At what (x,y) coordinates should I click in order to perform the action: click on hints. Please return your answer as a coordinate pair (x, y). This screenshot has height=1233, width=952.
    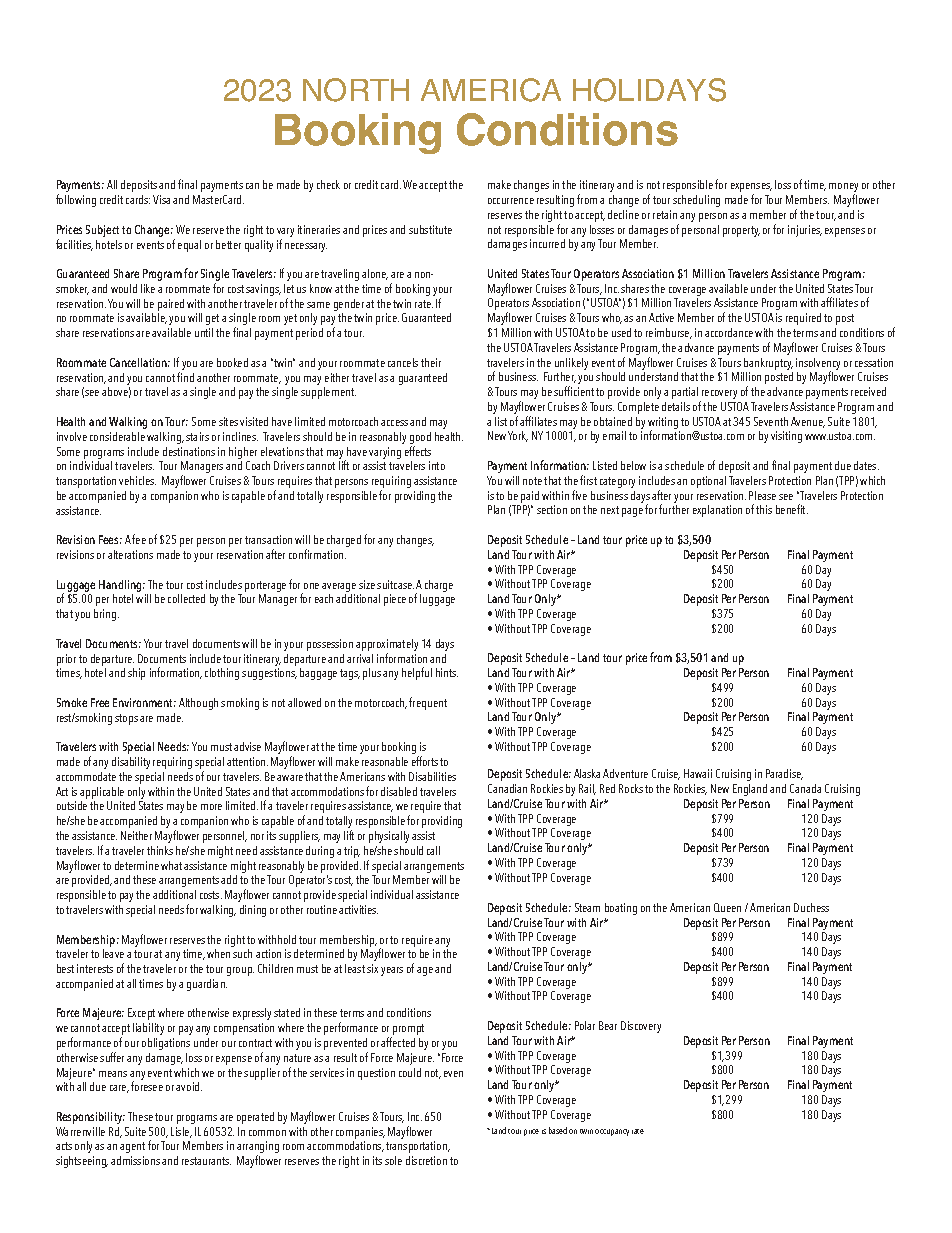
    Looking at the image, I should click on (447, 672).
